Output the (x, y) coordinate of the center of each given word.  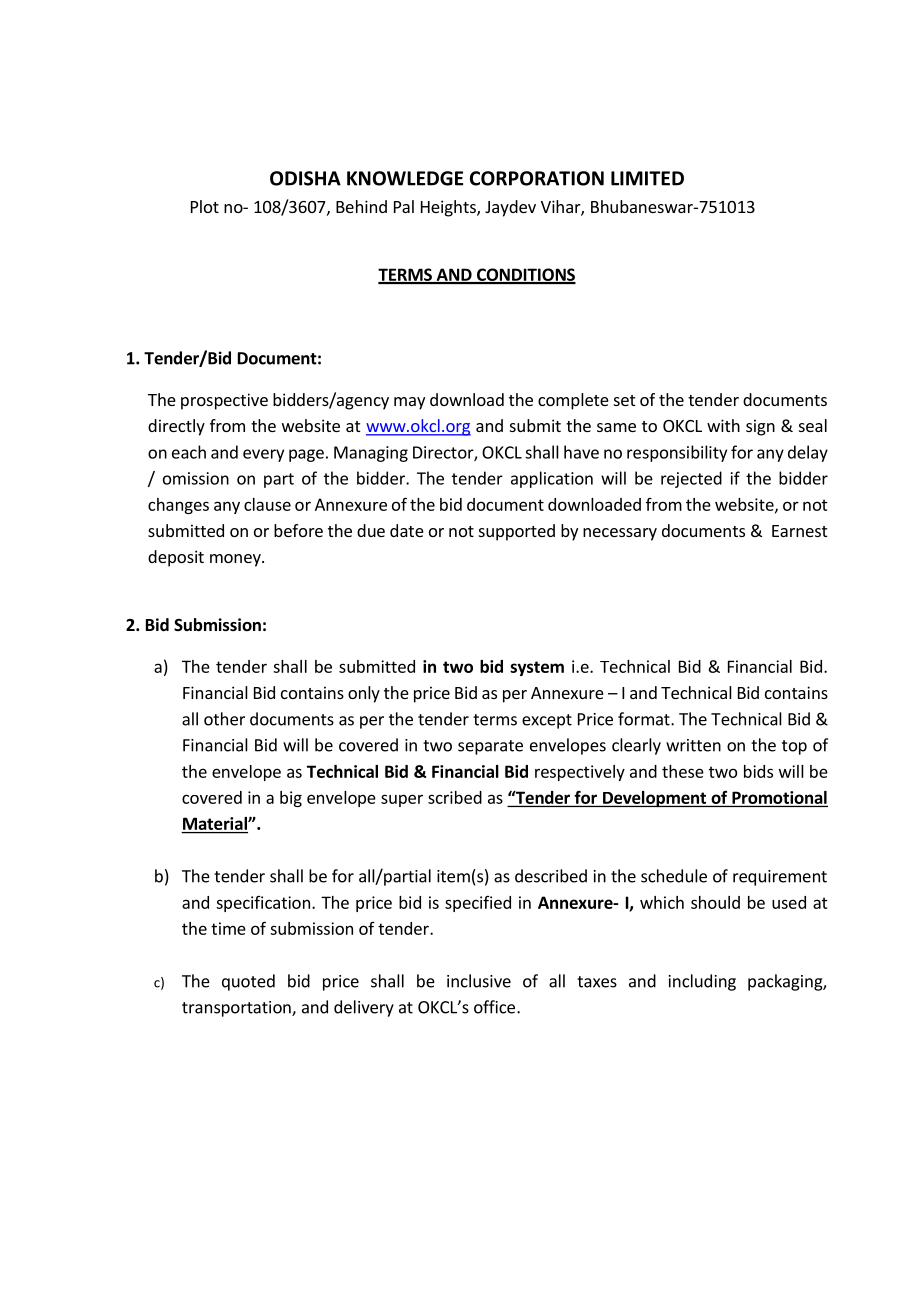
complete (573, 401)
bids (758, 771)
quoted (248, 982)
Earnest (799, 531)
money (236, 560)
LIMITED (647, 178)
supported (517, 532)
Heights (449, 208)
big (291, 799)
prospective (224, 401)
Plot (205, 206)
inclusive (479, 981)
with (723, 425)
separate (490, 747)
